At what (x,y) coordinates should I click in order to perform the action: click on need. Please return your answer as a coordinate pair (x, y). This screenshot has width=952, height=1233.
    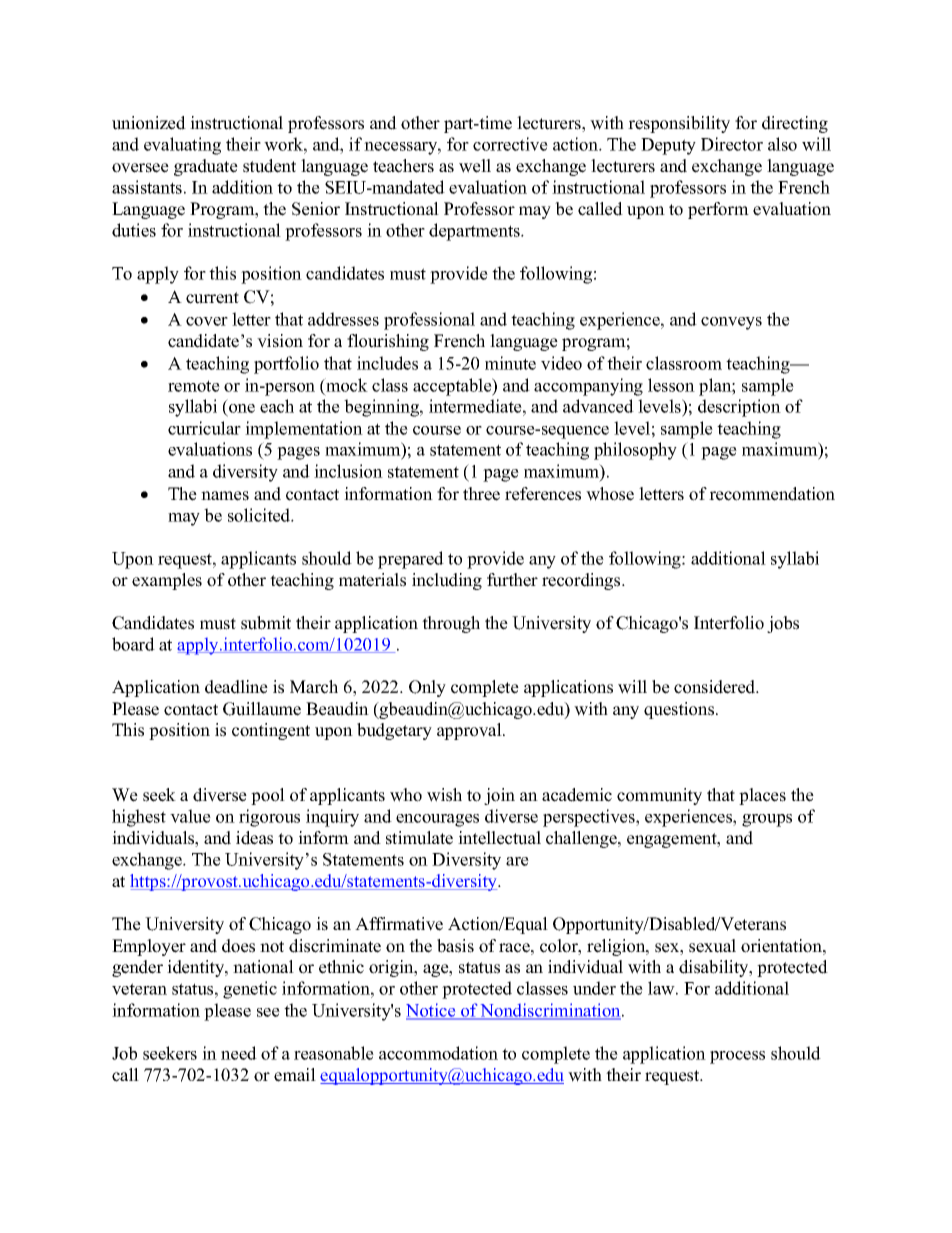
    Looking at the image, I should click on (239, 1053).
